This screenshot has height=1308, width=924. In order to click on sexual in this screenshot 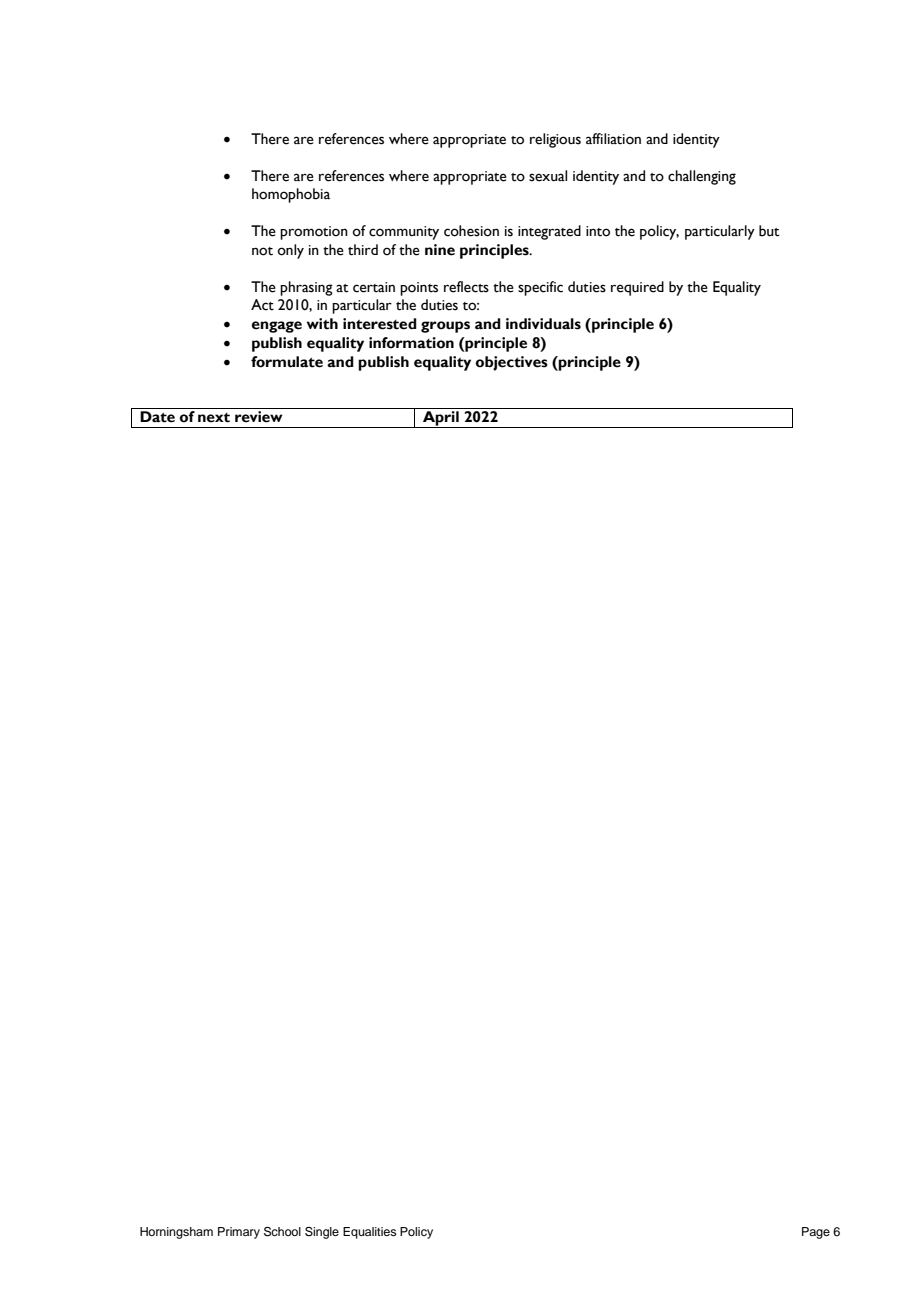, I will do `click(548, 176)`.
